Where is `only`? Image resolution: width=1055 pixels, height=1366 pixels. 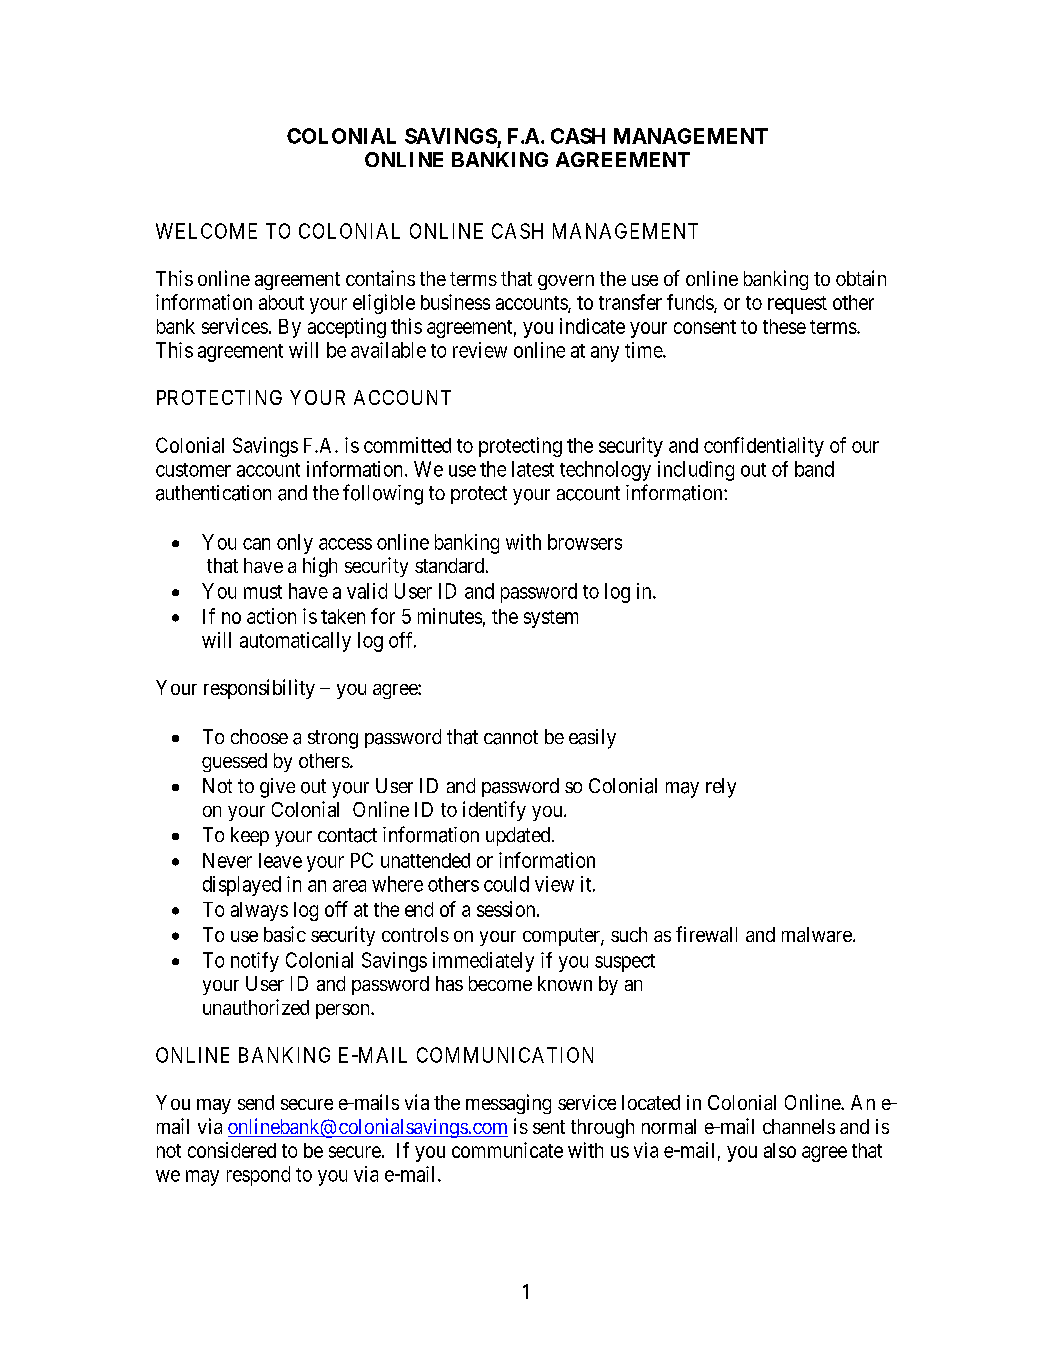 only is located at coordinates (295, 544).
